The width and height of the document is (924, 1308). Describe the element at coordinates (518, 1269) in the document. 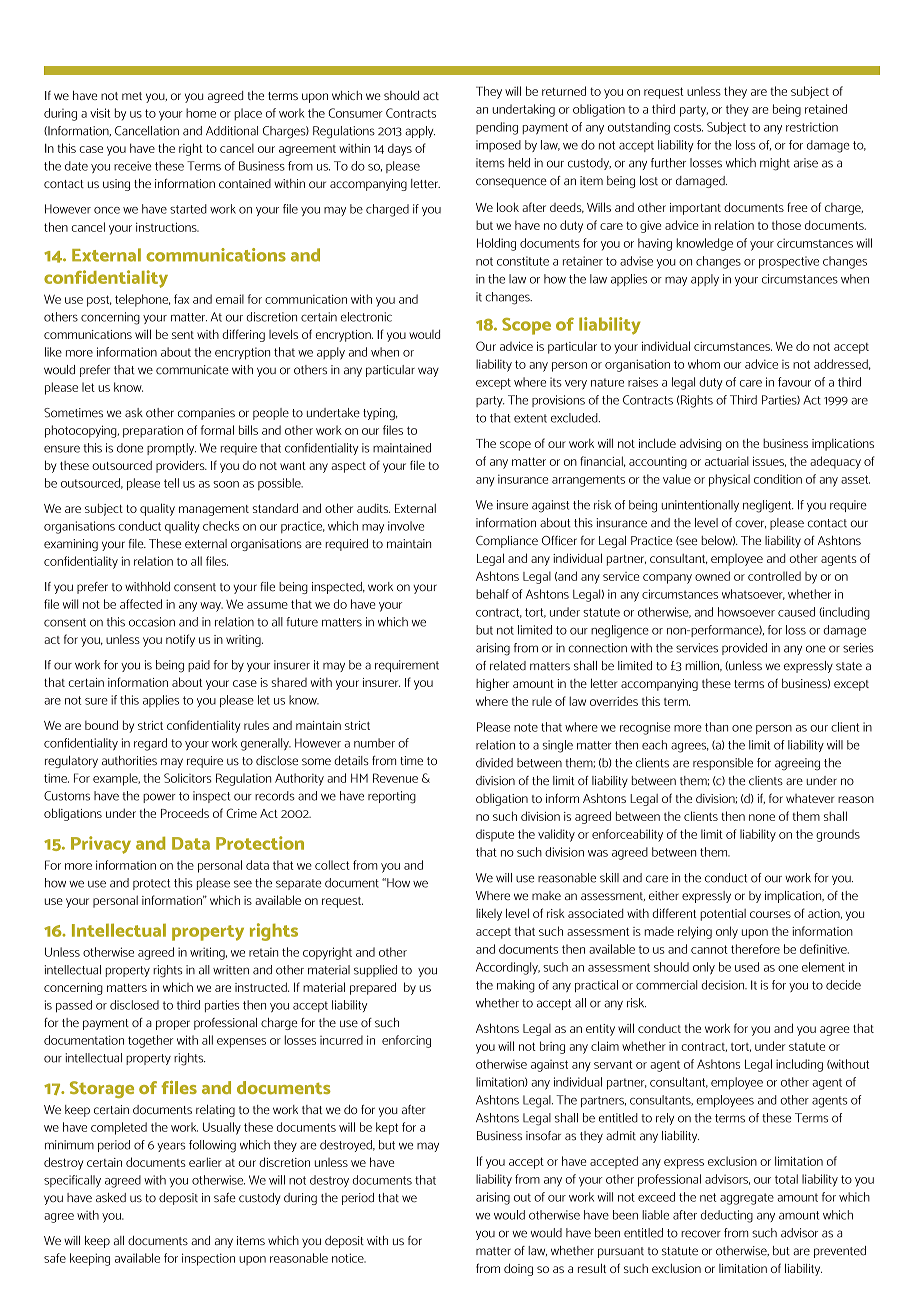

I see `doing` at that location.
